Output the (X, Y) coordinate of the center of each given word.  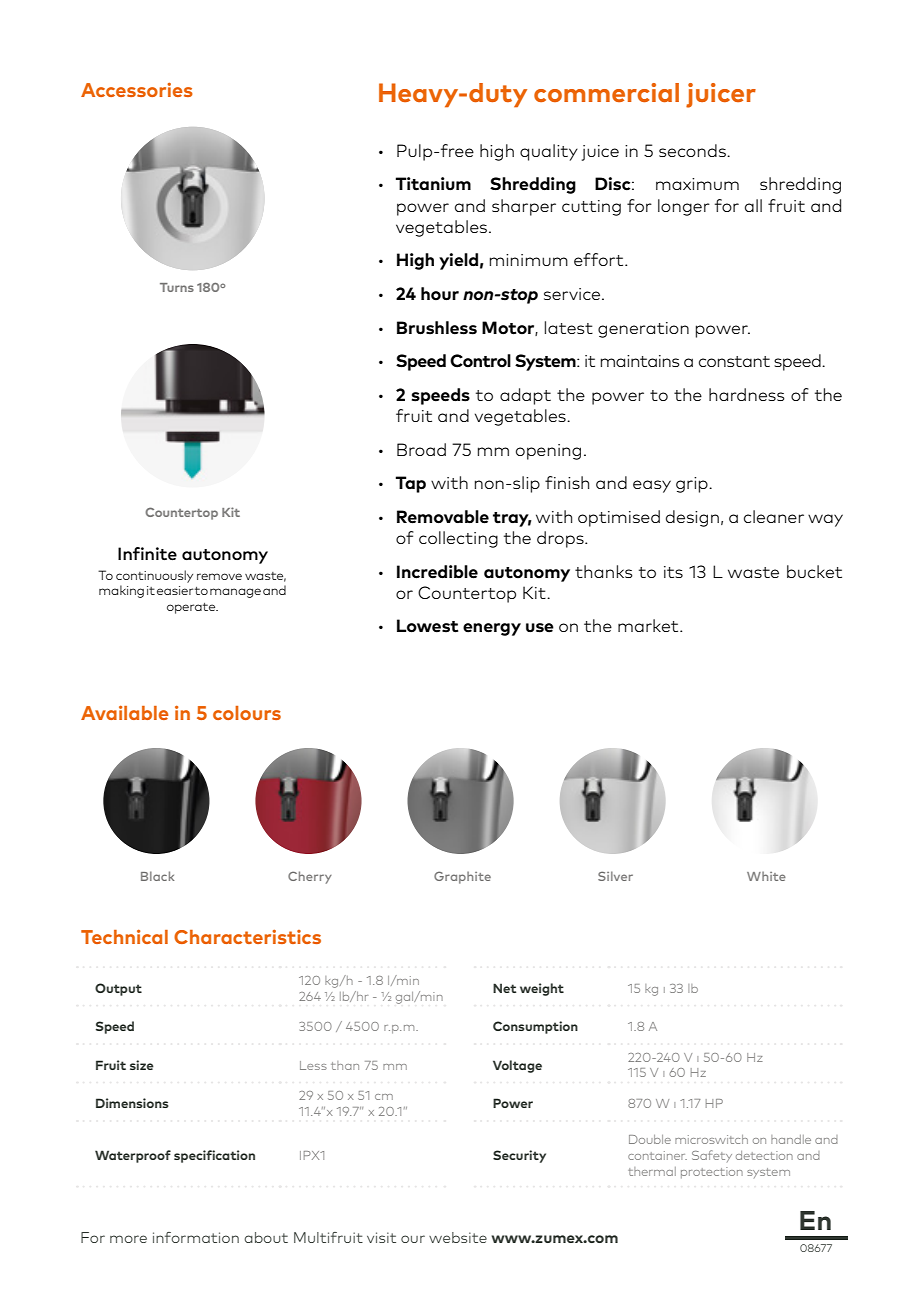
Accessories (137, 89)
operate (192, 608)
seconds (693, 150)
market (649, 625)
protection (712, 1172)
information (196, 1237)
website (458, 1237)
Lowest (427, 626)
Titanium (433, 184)
